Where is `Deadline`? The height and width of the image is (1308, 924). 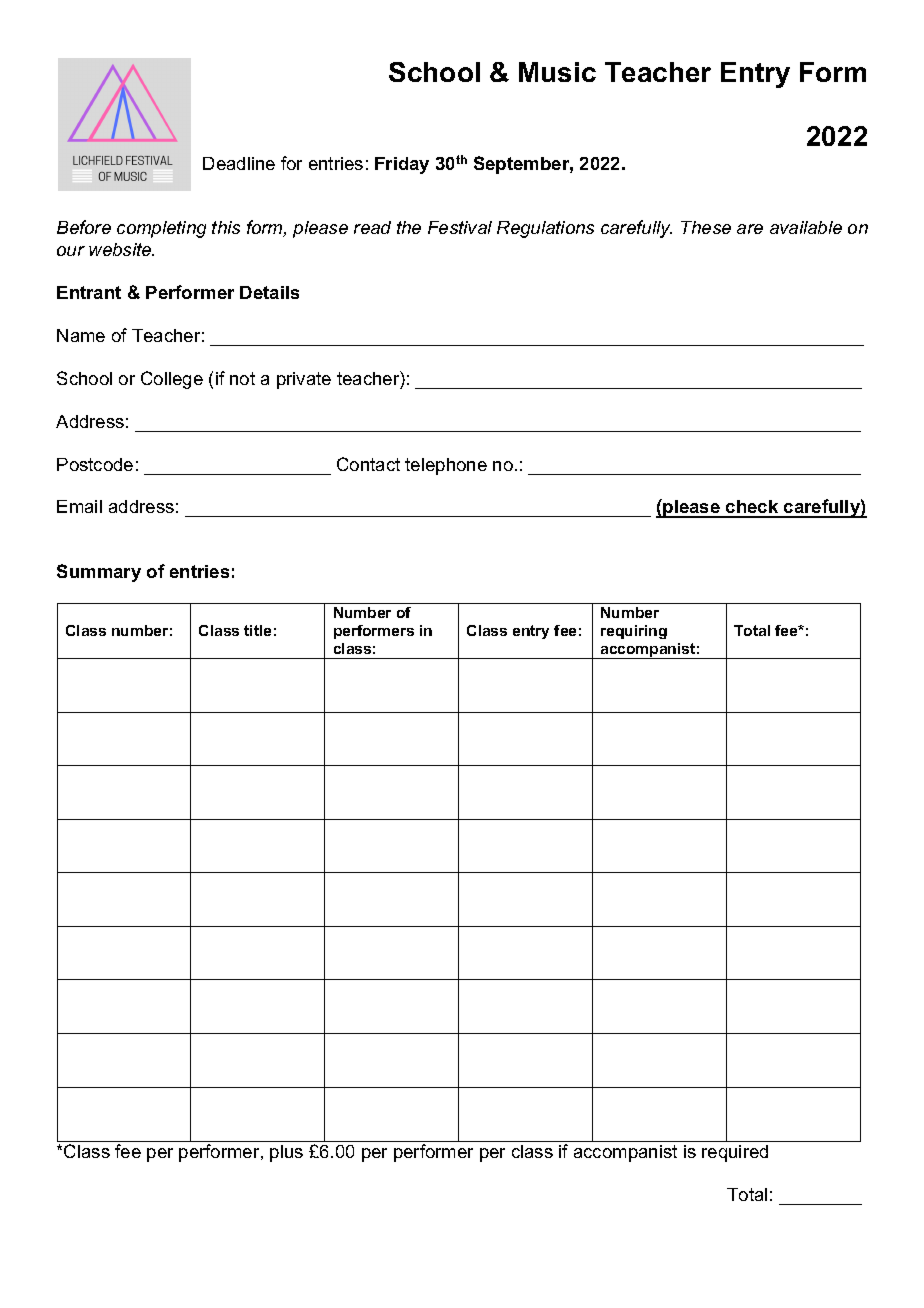
Deadline is located at coordinates (239, 163).
